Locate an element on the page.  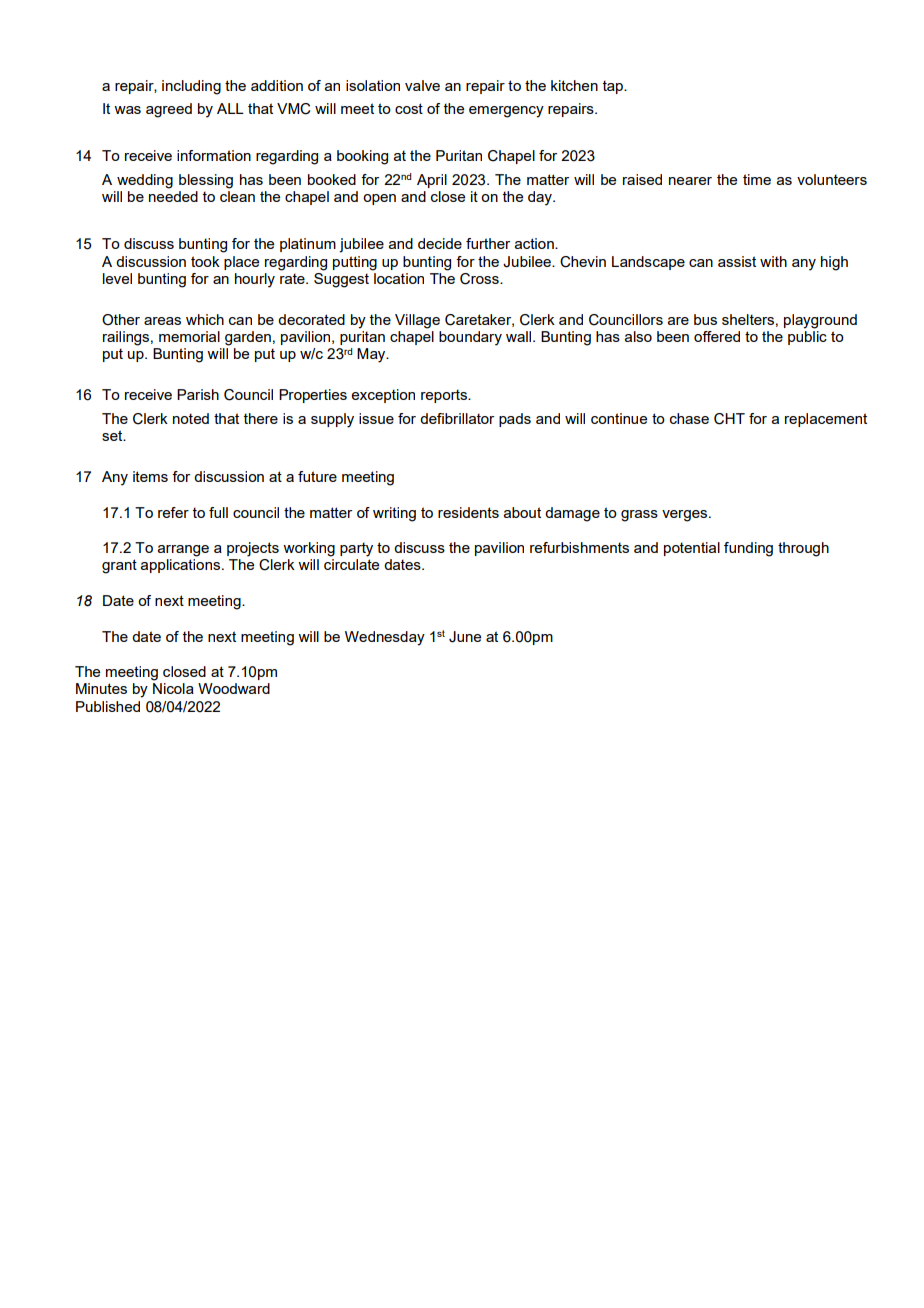
funding is located at coordinates (748, 549).
